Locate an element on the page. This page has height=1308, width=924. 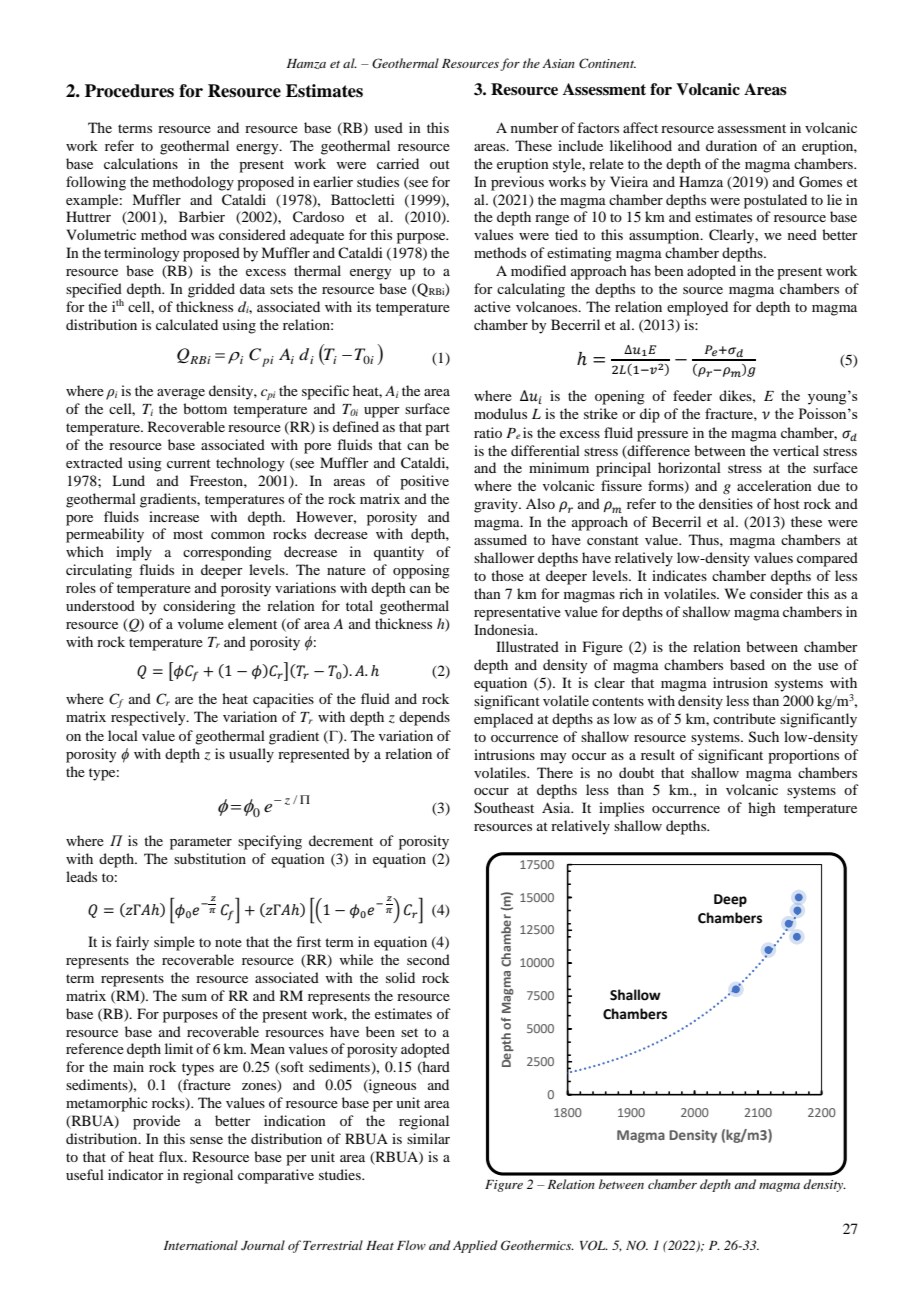
affect is located at coordinates (640, 127).
